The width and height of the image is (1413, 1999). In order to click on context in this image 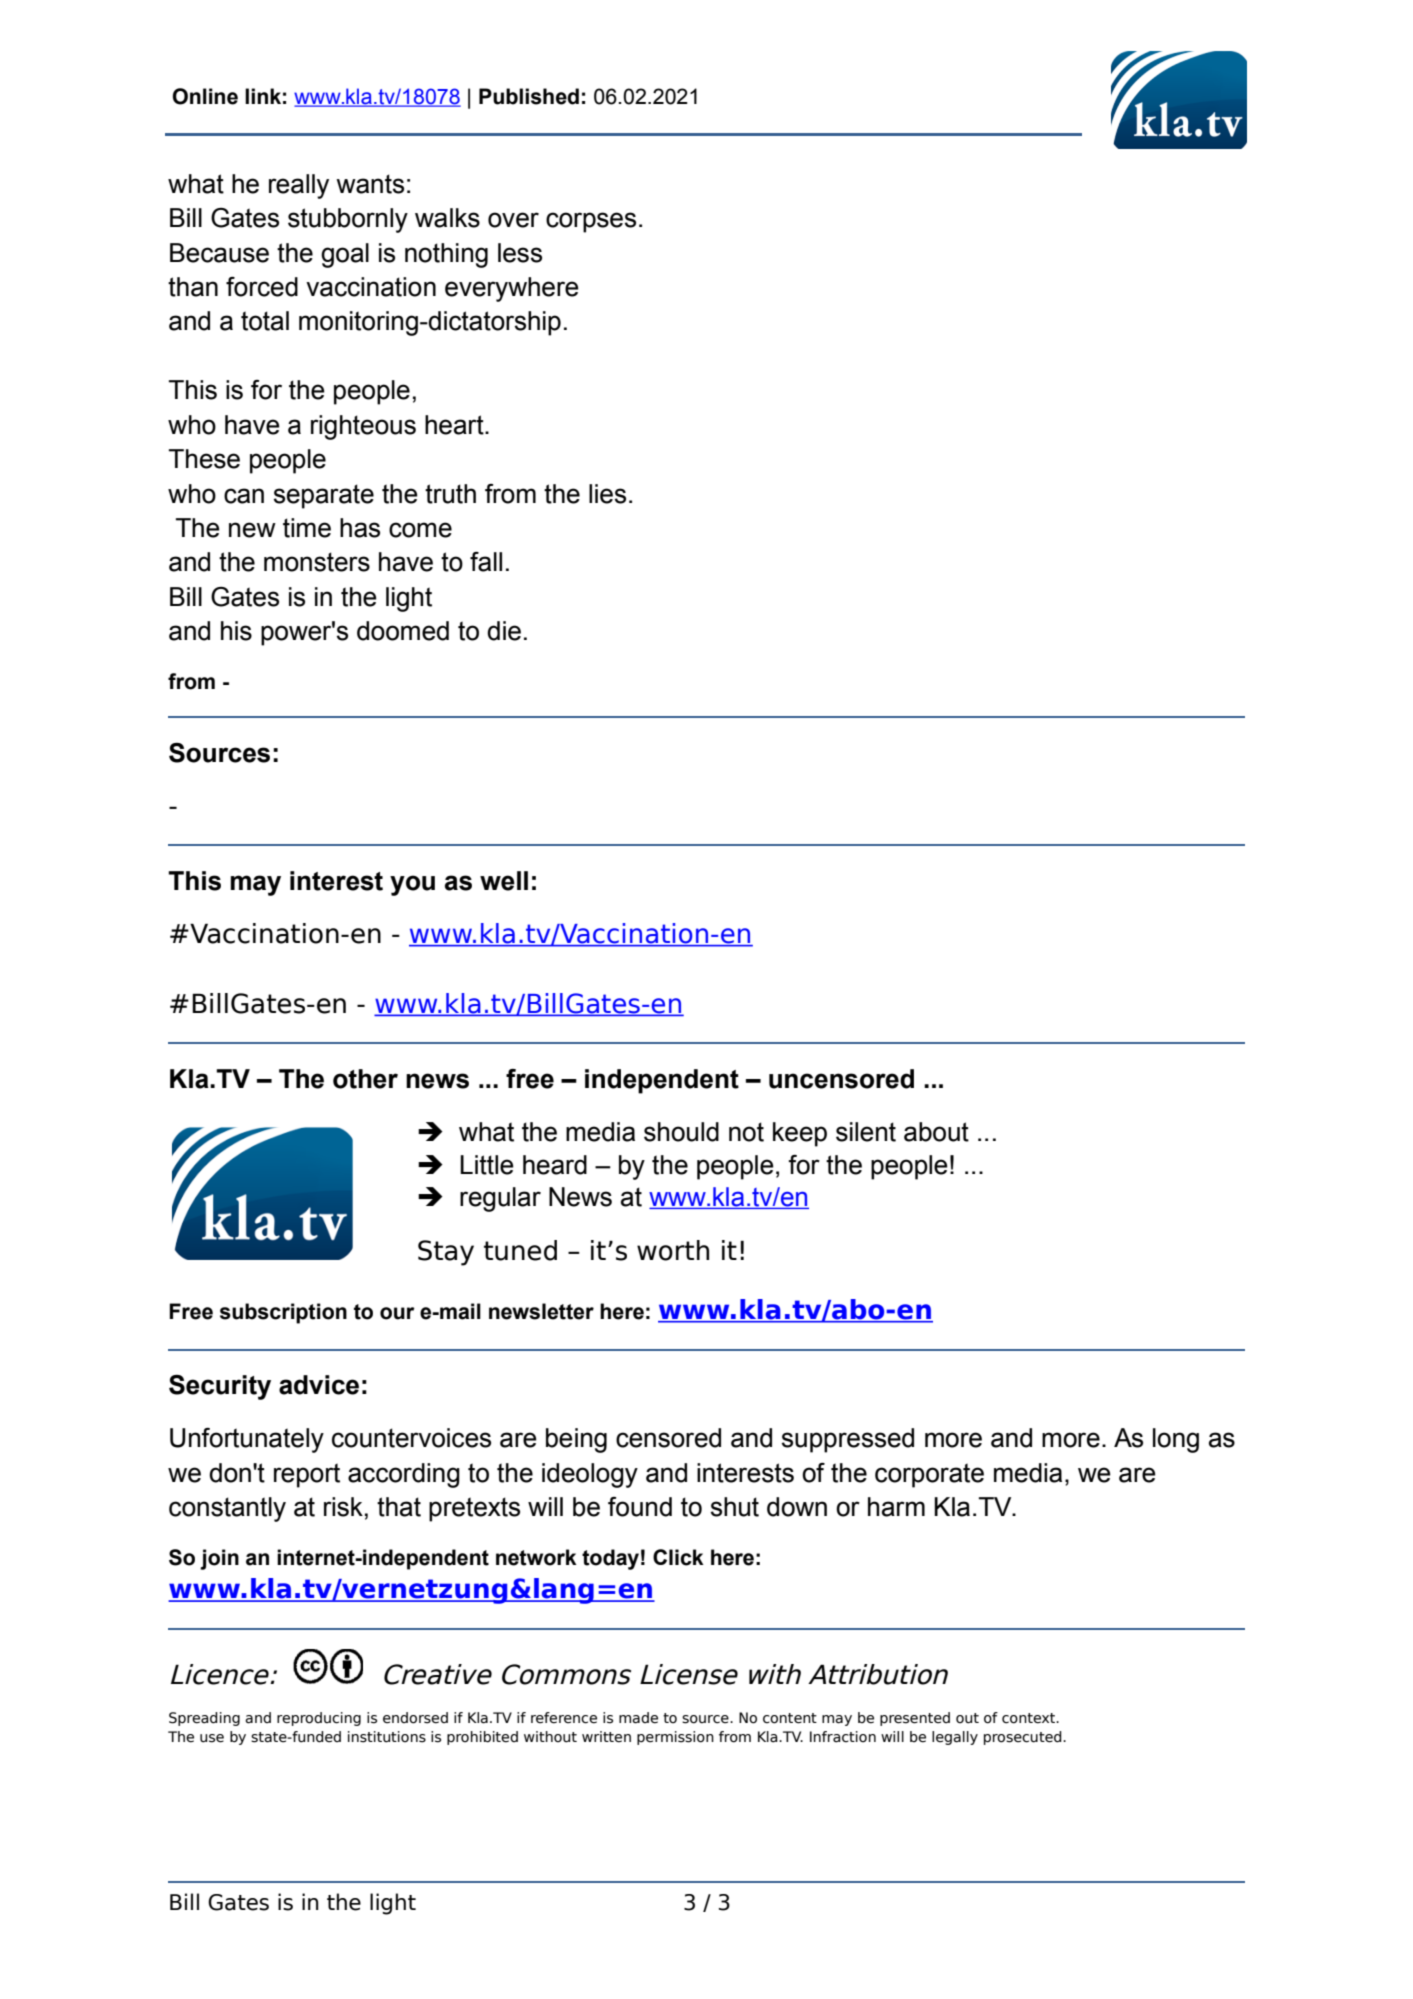, I will do `click(1029, 1718)`.
